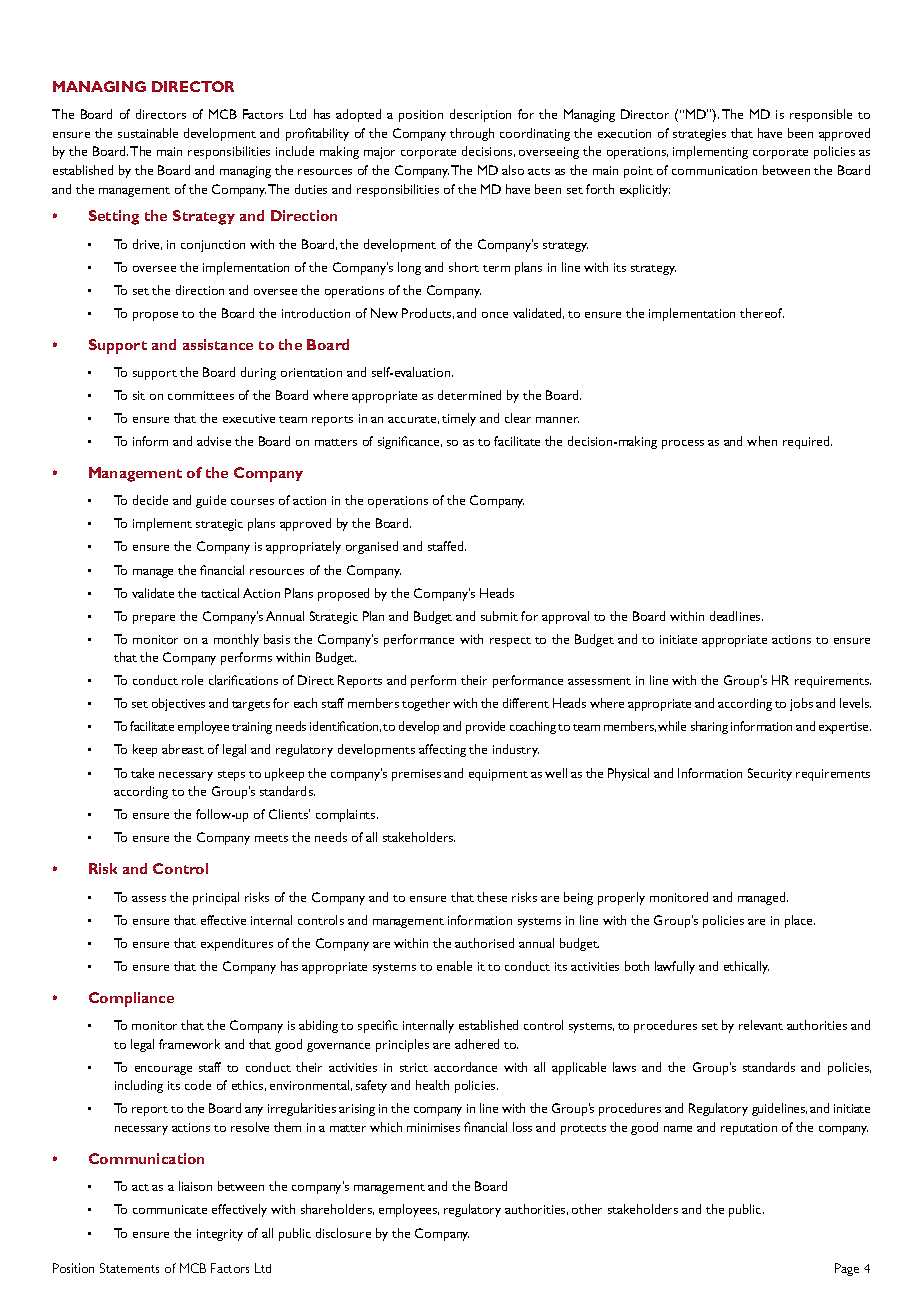  Describe the element at coordinates (148, 133) in the document. I see `sustainable` at that location.
